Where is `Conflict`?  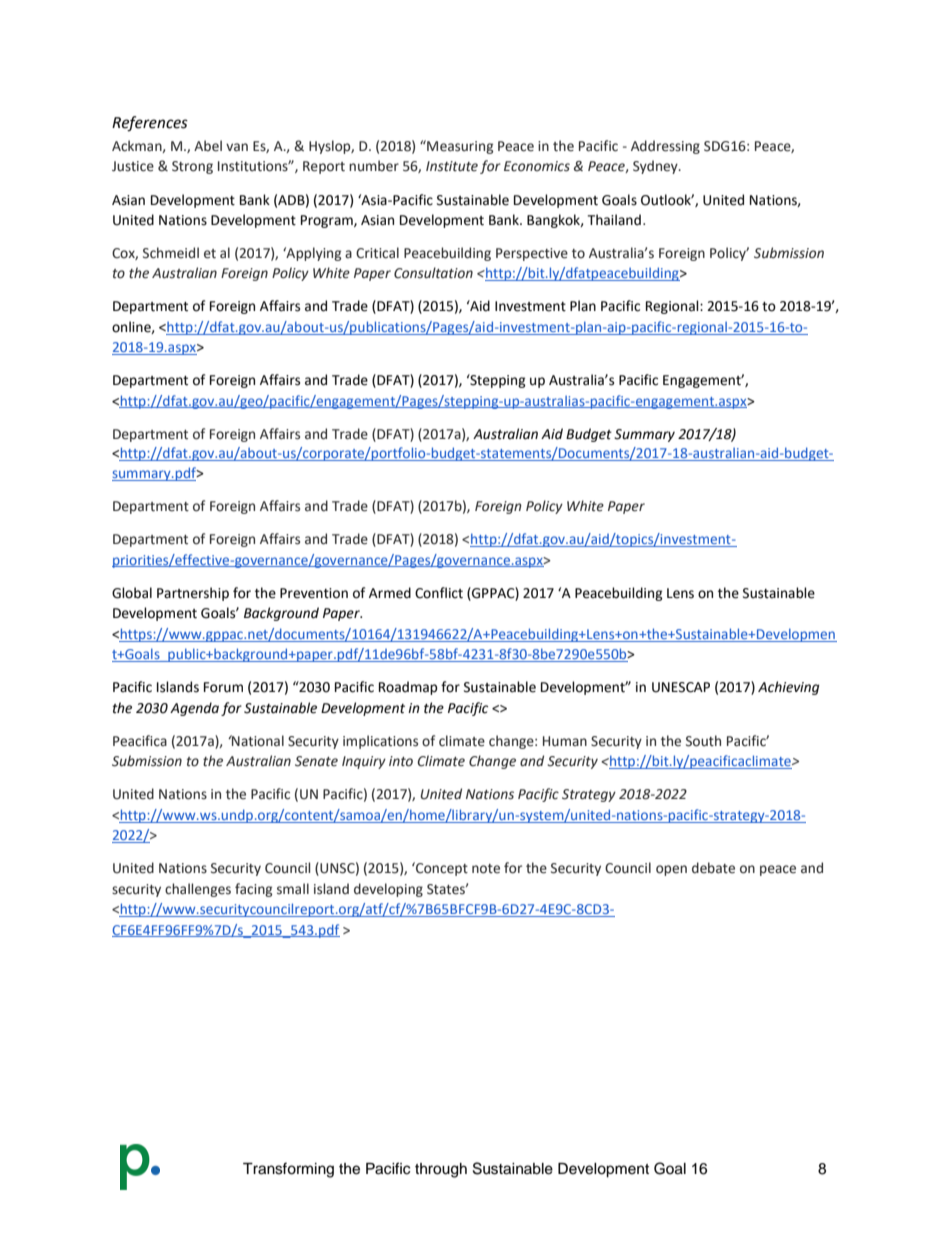
Conflict is located at coordinates (439, 593).
